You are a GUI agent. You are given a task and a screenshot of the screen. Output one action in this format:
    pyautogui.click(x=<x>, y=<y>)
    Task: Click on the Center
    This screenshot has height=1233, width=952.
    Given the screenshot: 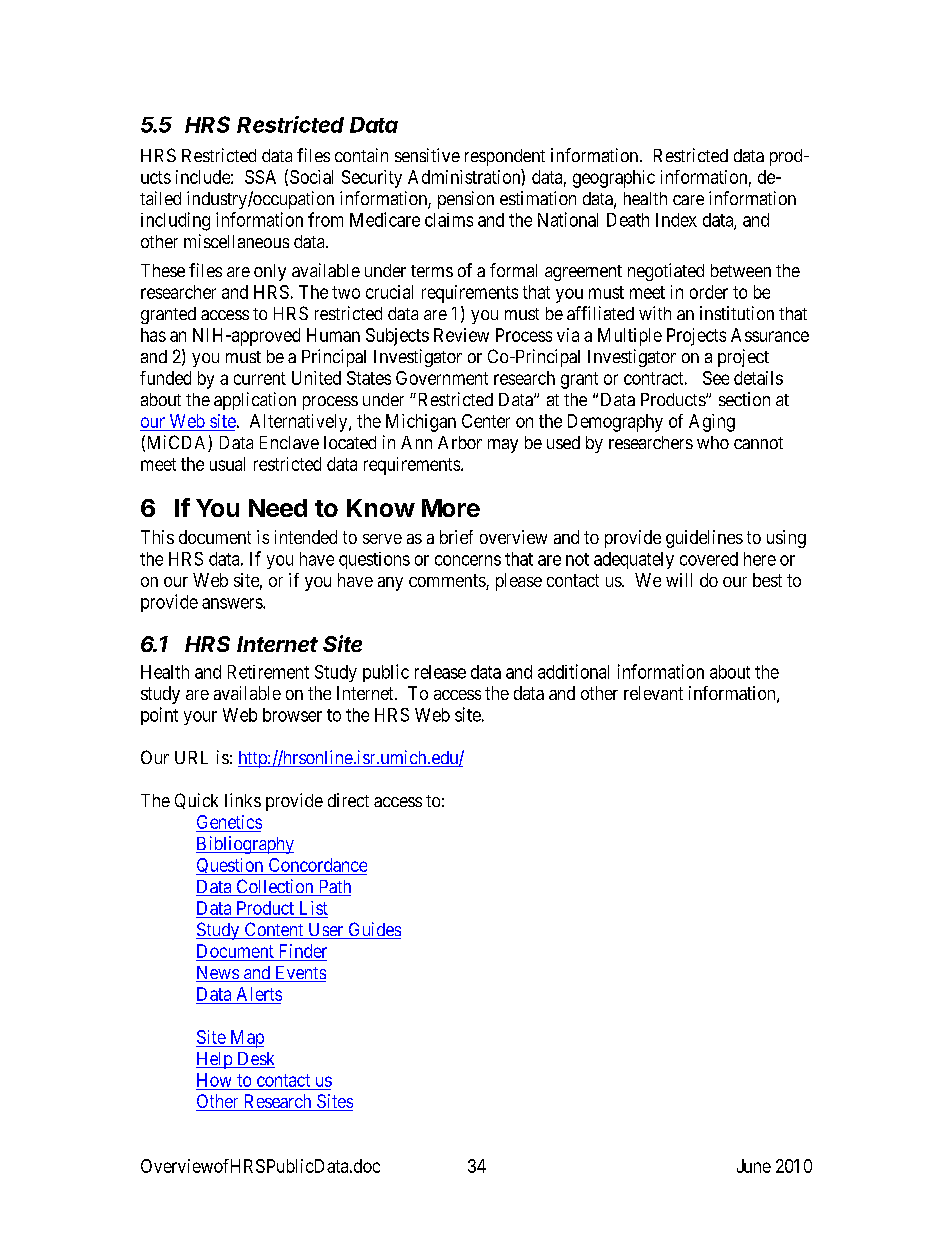 What is the action you would take?
    pyautogui.click(x=486, y=421)
